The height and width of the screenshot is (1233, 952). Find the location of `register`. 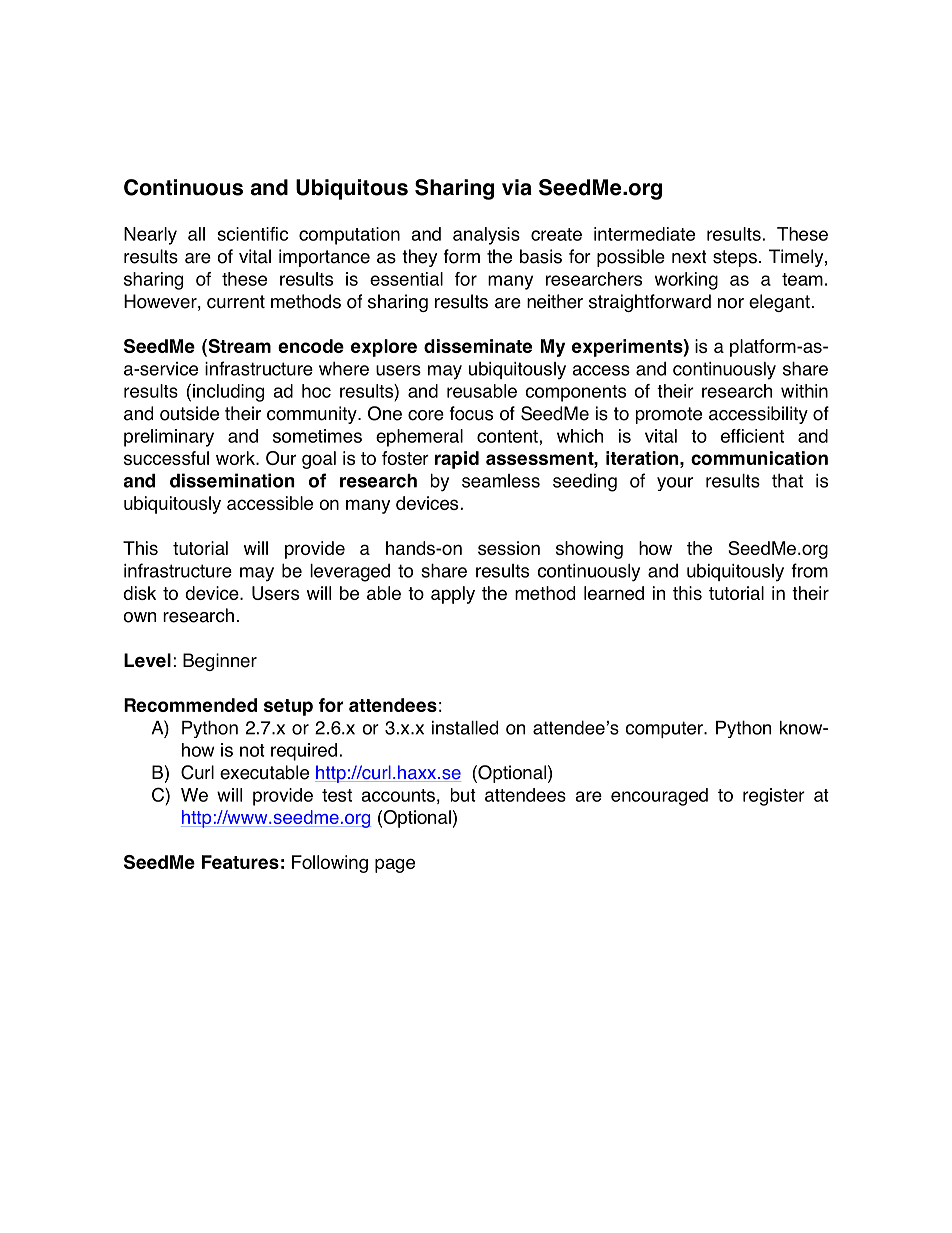

register is located at coordinates (774, 797).
